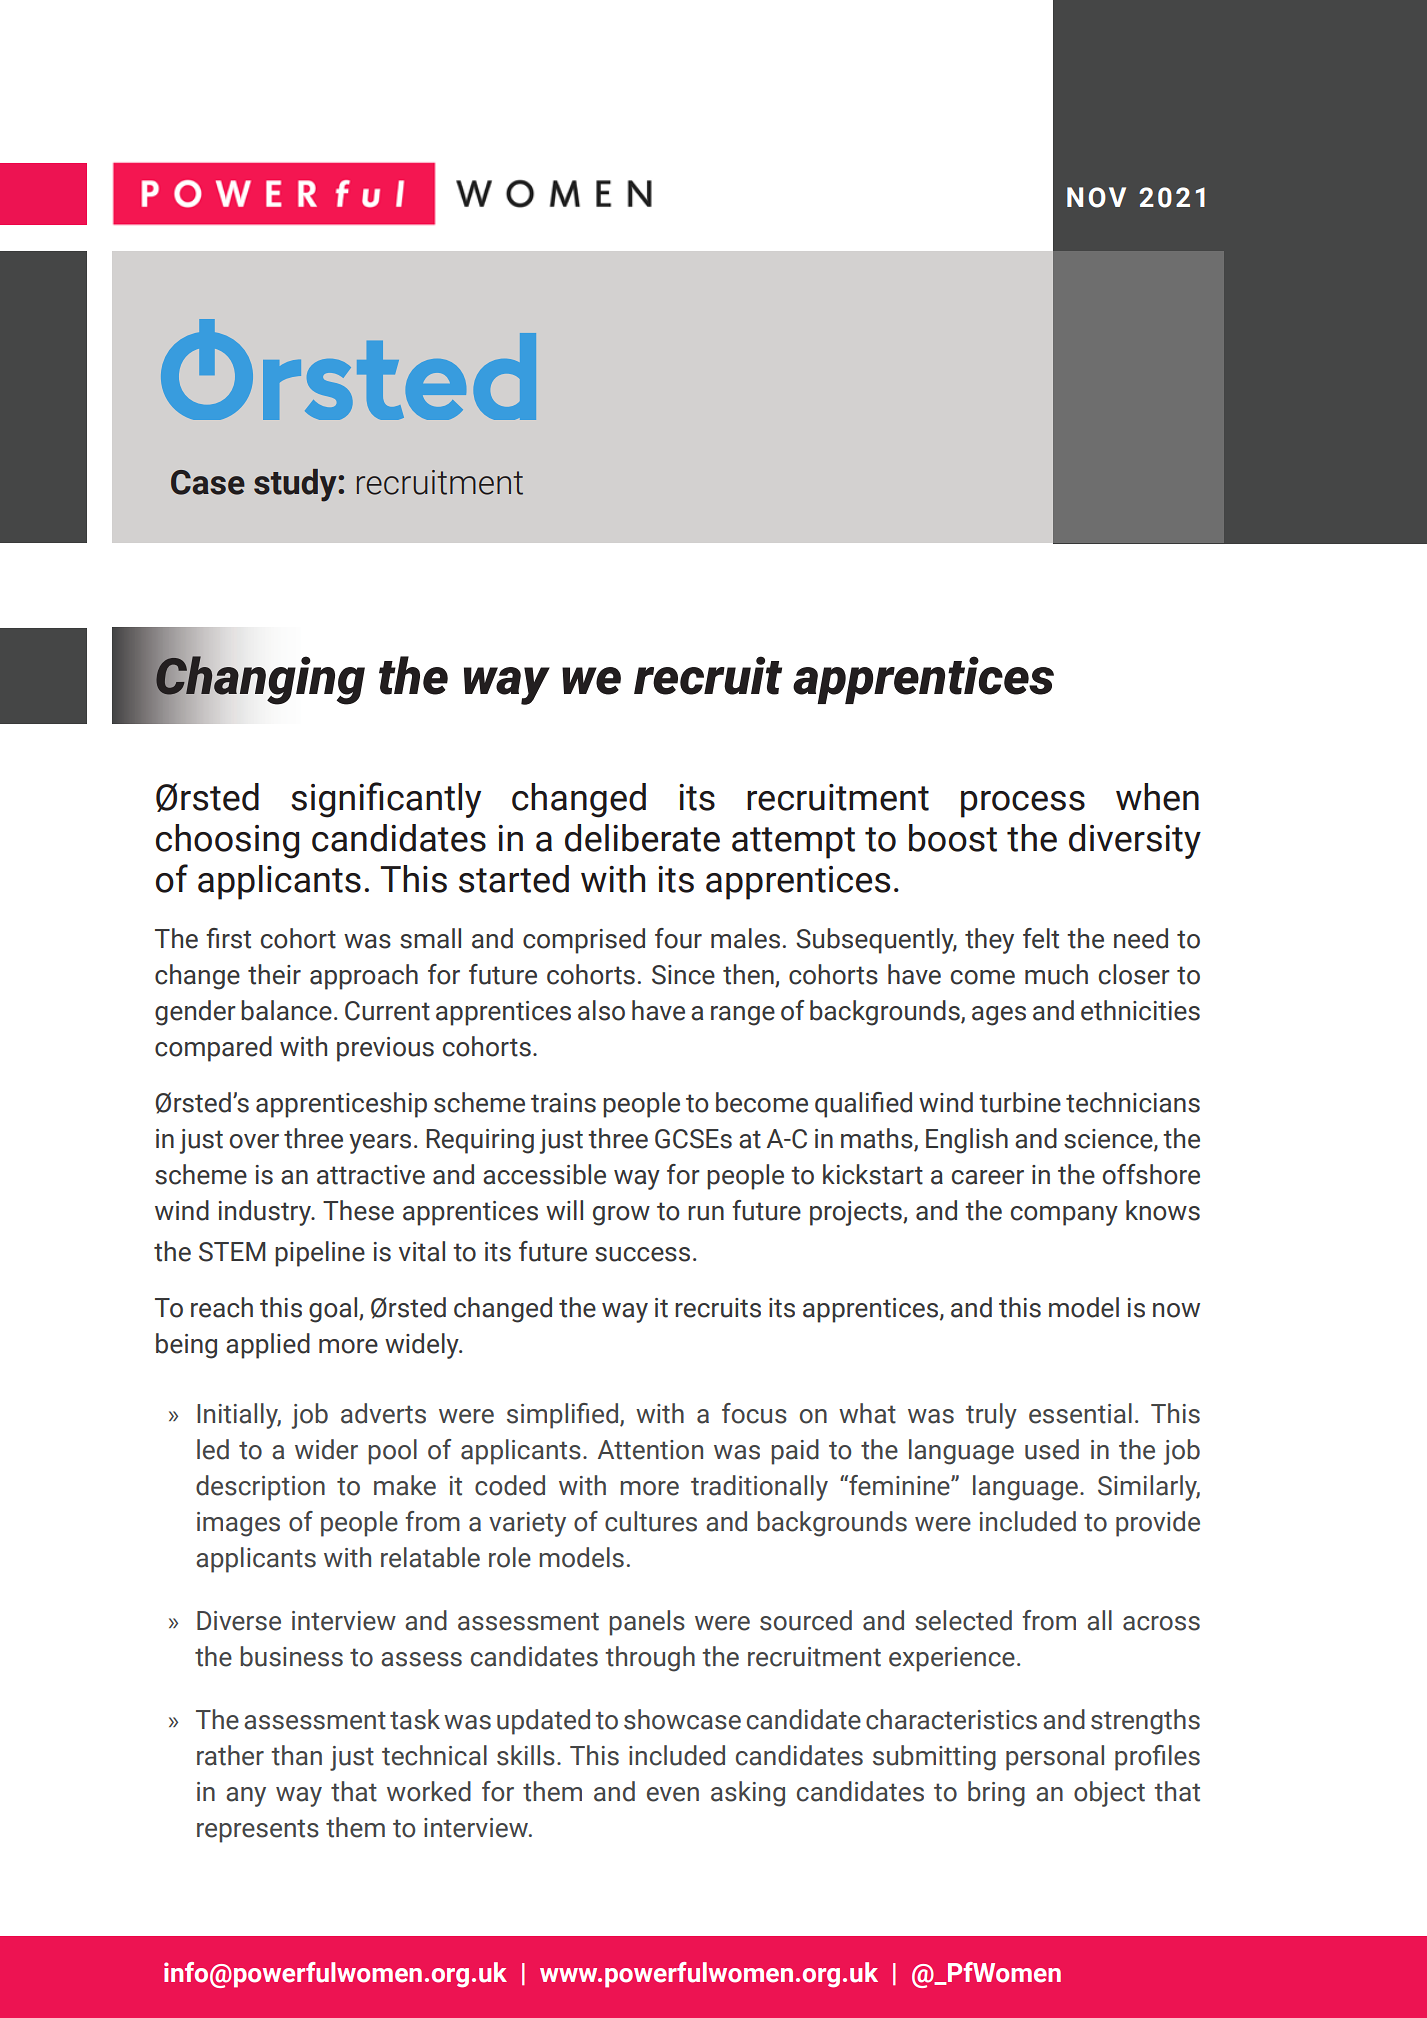  What do you see at coordinates (254, 1141) in the image?
I see `over` at bounding box center [254, 1141].
